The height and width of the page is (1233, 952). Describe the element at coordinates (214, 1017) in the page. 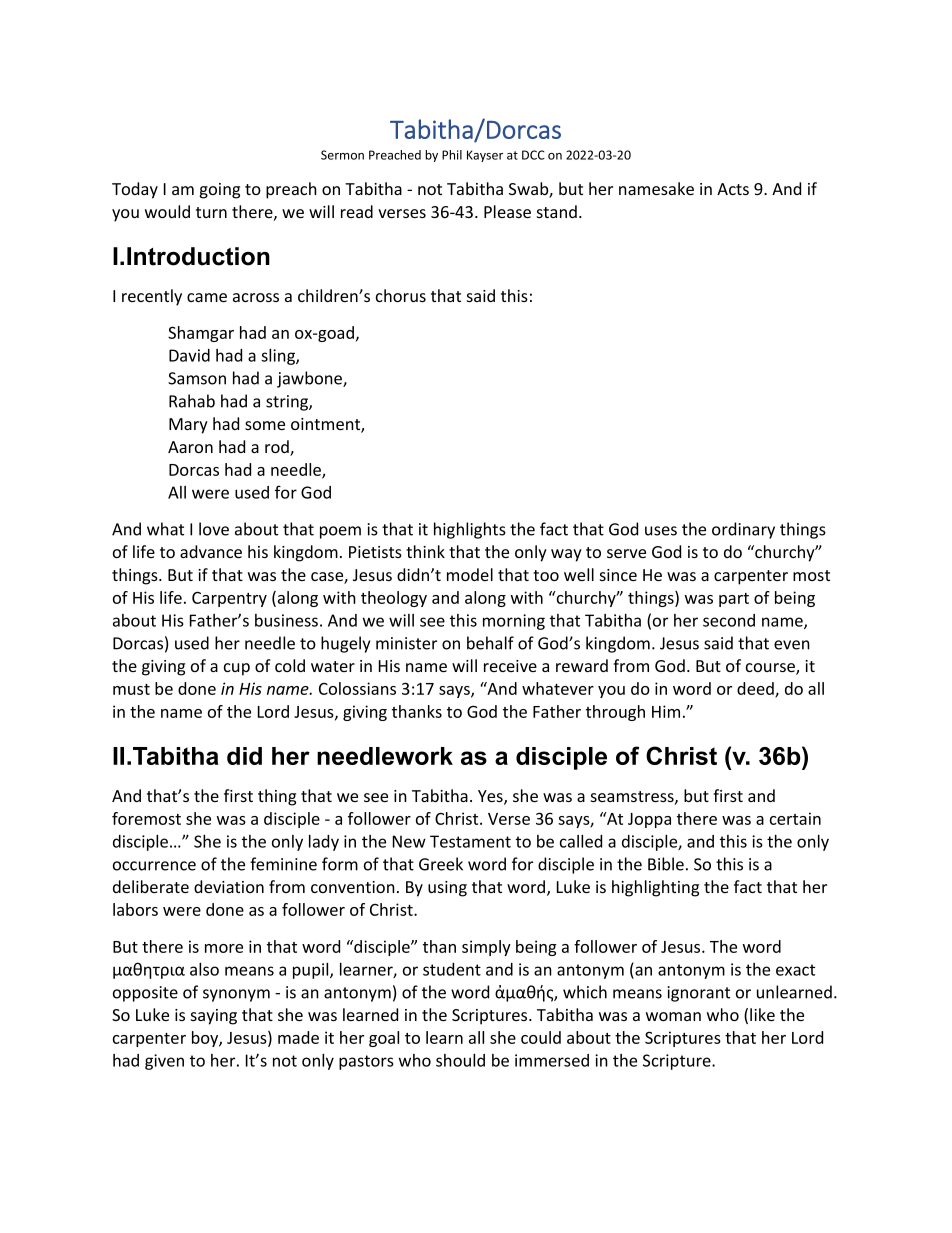

I see `saying` at that location.
